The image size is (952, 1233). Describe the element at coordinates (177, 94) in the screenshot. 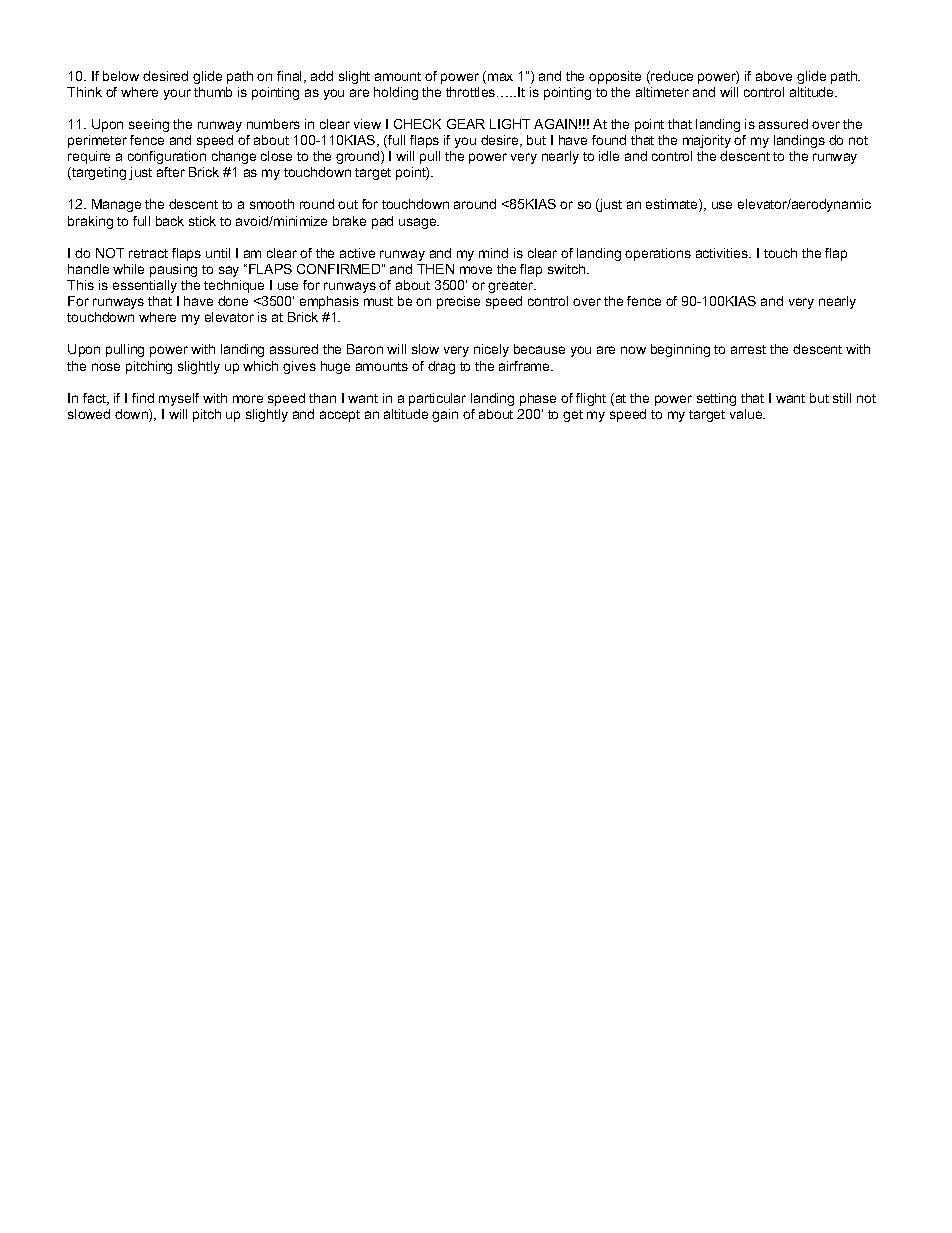

I see `your` at that location.
